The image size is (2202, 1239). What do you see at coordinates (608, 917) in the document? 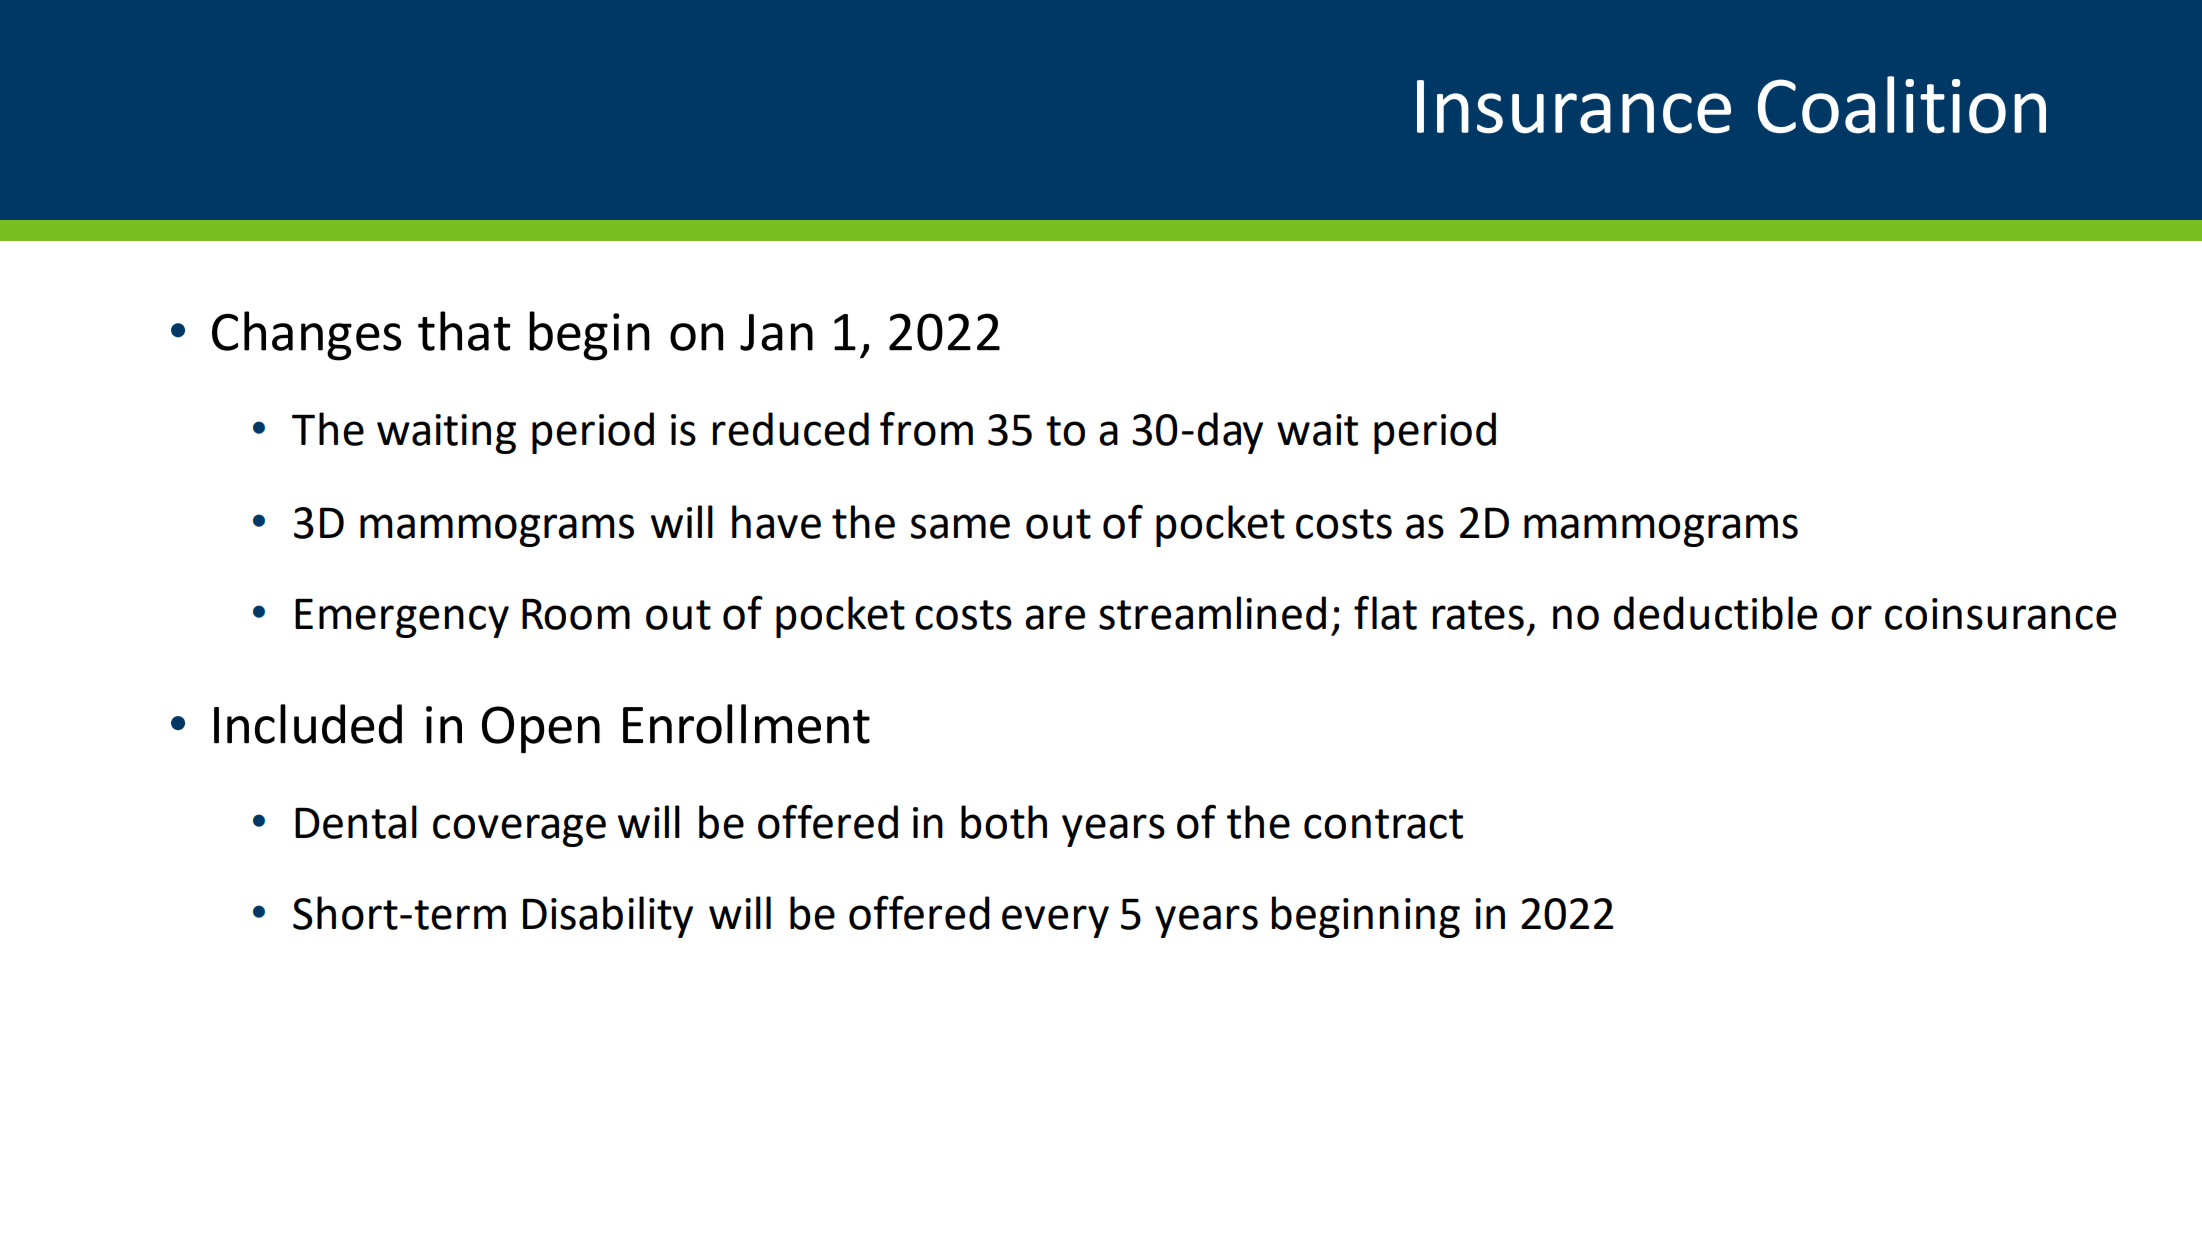
I see `Disability` at bounding box center [608, 917].
